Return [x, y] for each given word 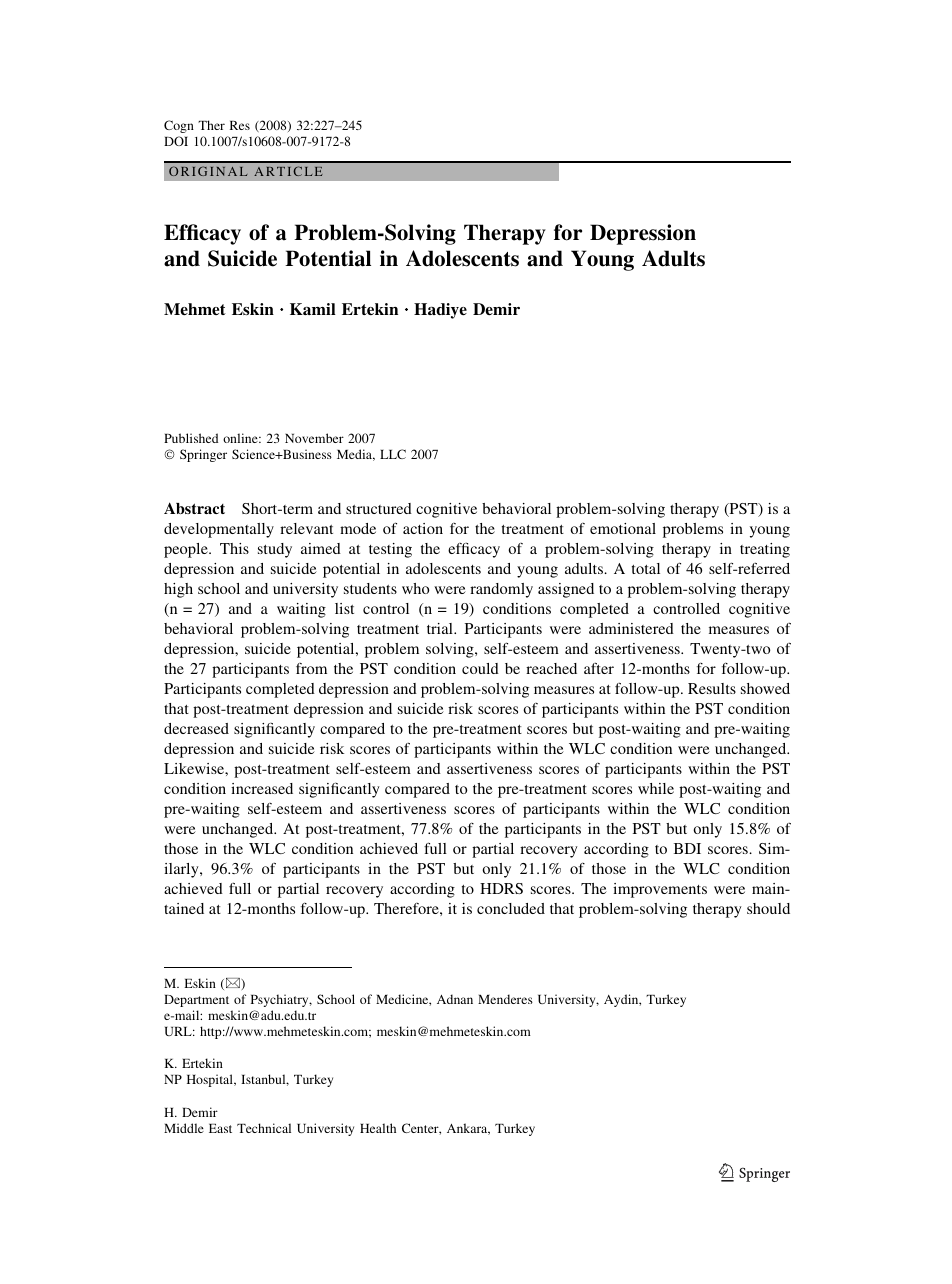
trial [441, 628]
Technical [264, 1128]
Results [712, 688]
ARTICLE [288, 171]
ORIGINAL [208, 171]
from [311, 668]
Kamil [313, 309]
